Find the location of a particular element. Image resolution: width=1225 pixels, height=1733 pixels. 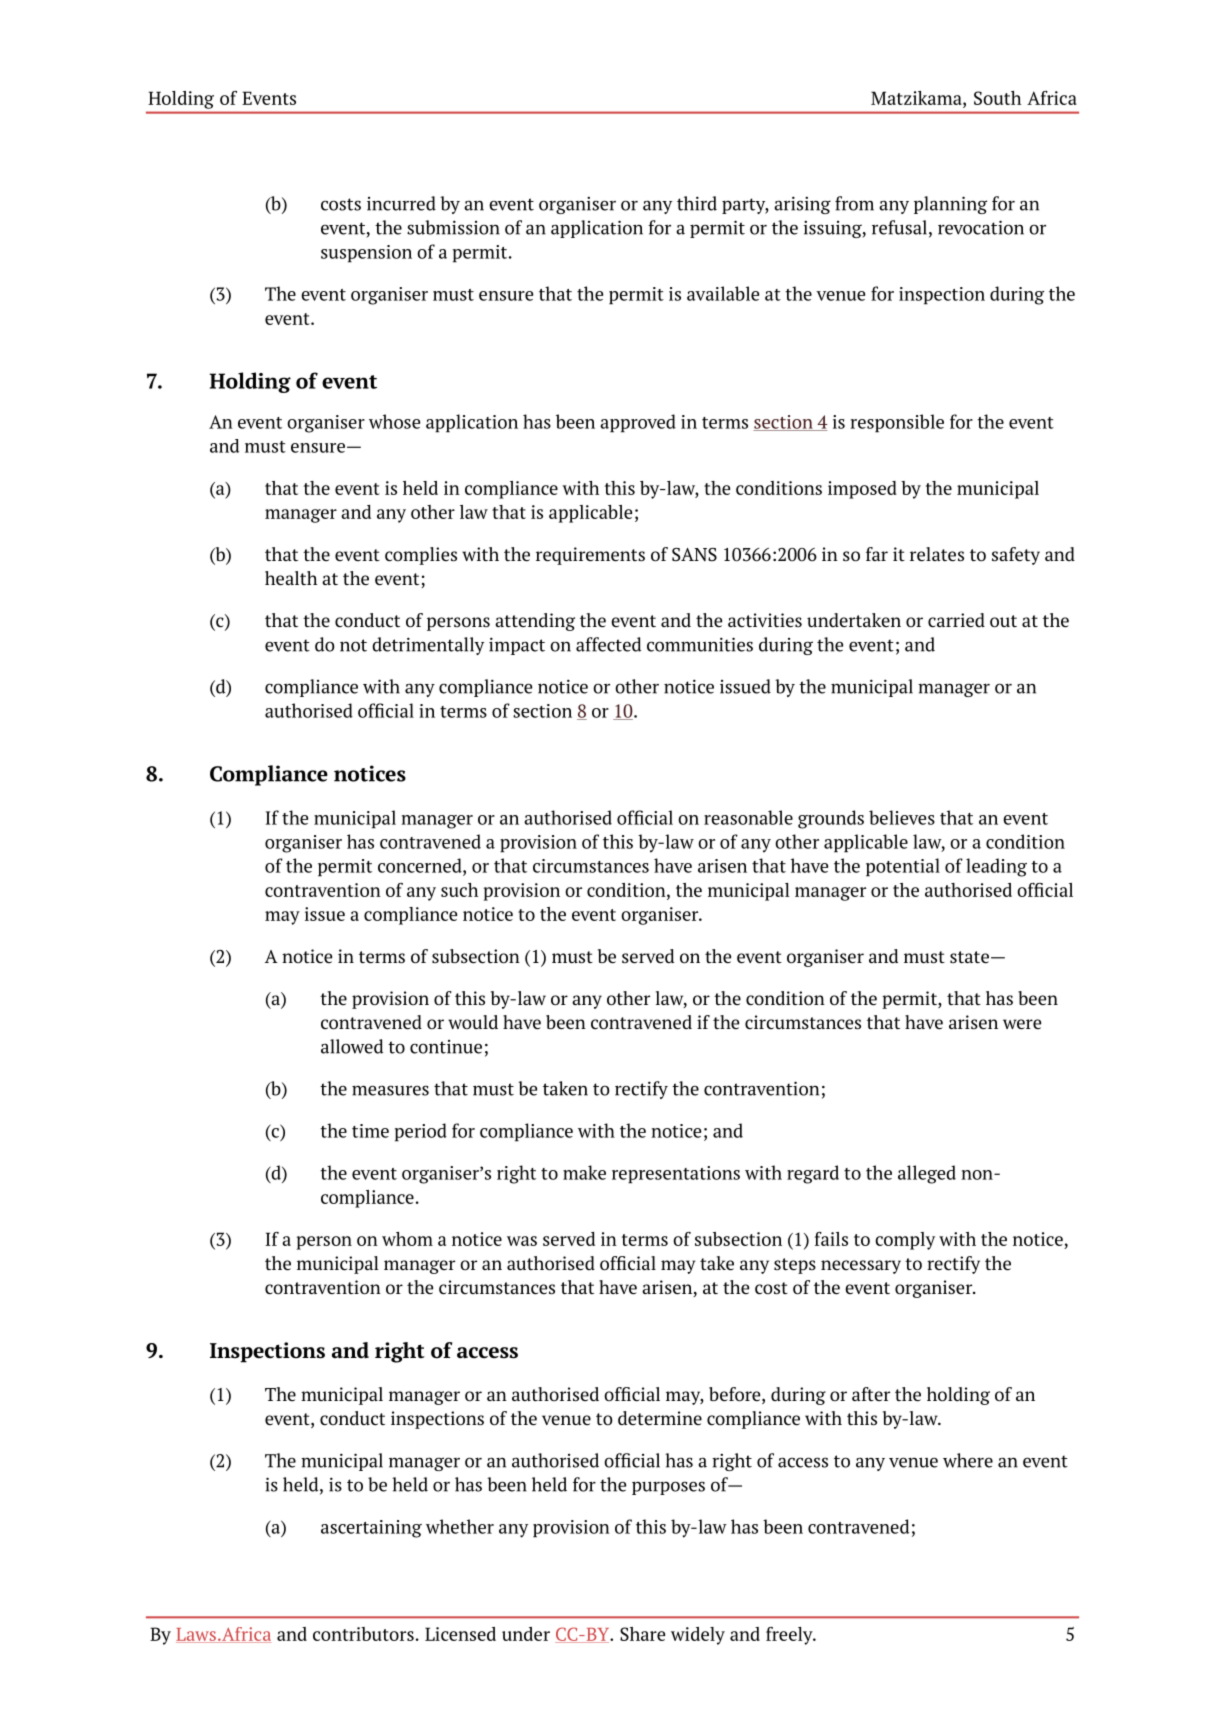

planning is located at coordinates (950, 205).
